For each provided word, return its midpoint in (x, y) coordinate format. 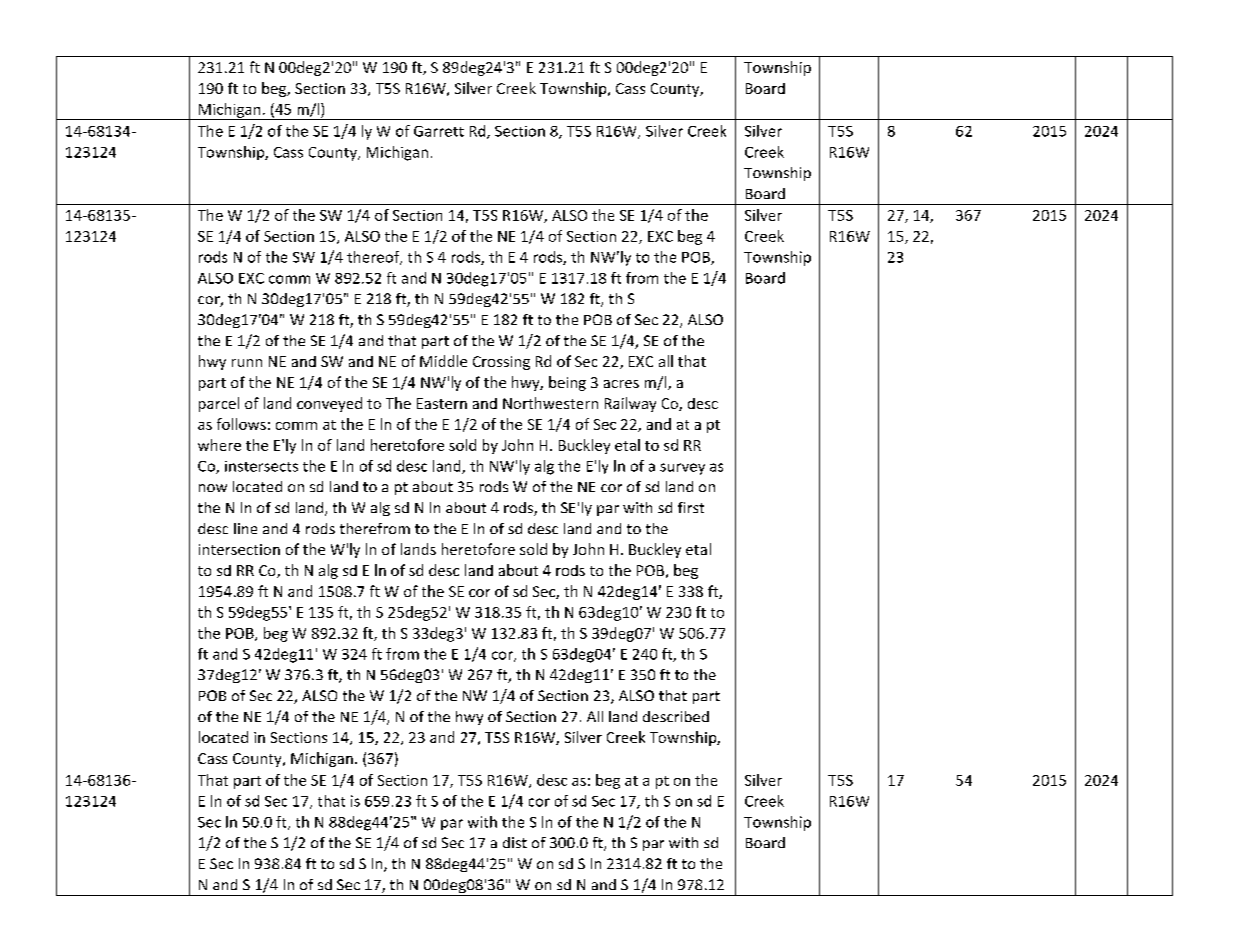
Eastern (442, 403)
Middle (443, 361)
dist (515, 842)
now (213, 488)
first (691, 507)
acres (621, 384)
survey (682, 469)
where (219, 445)
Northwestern (550, 403)
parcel (219, 404)
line (245, 528)
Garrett (439, 131)
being (567, 383)
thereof (374, 258)
